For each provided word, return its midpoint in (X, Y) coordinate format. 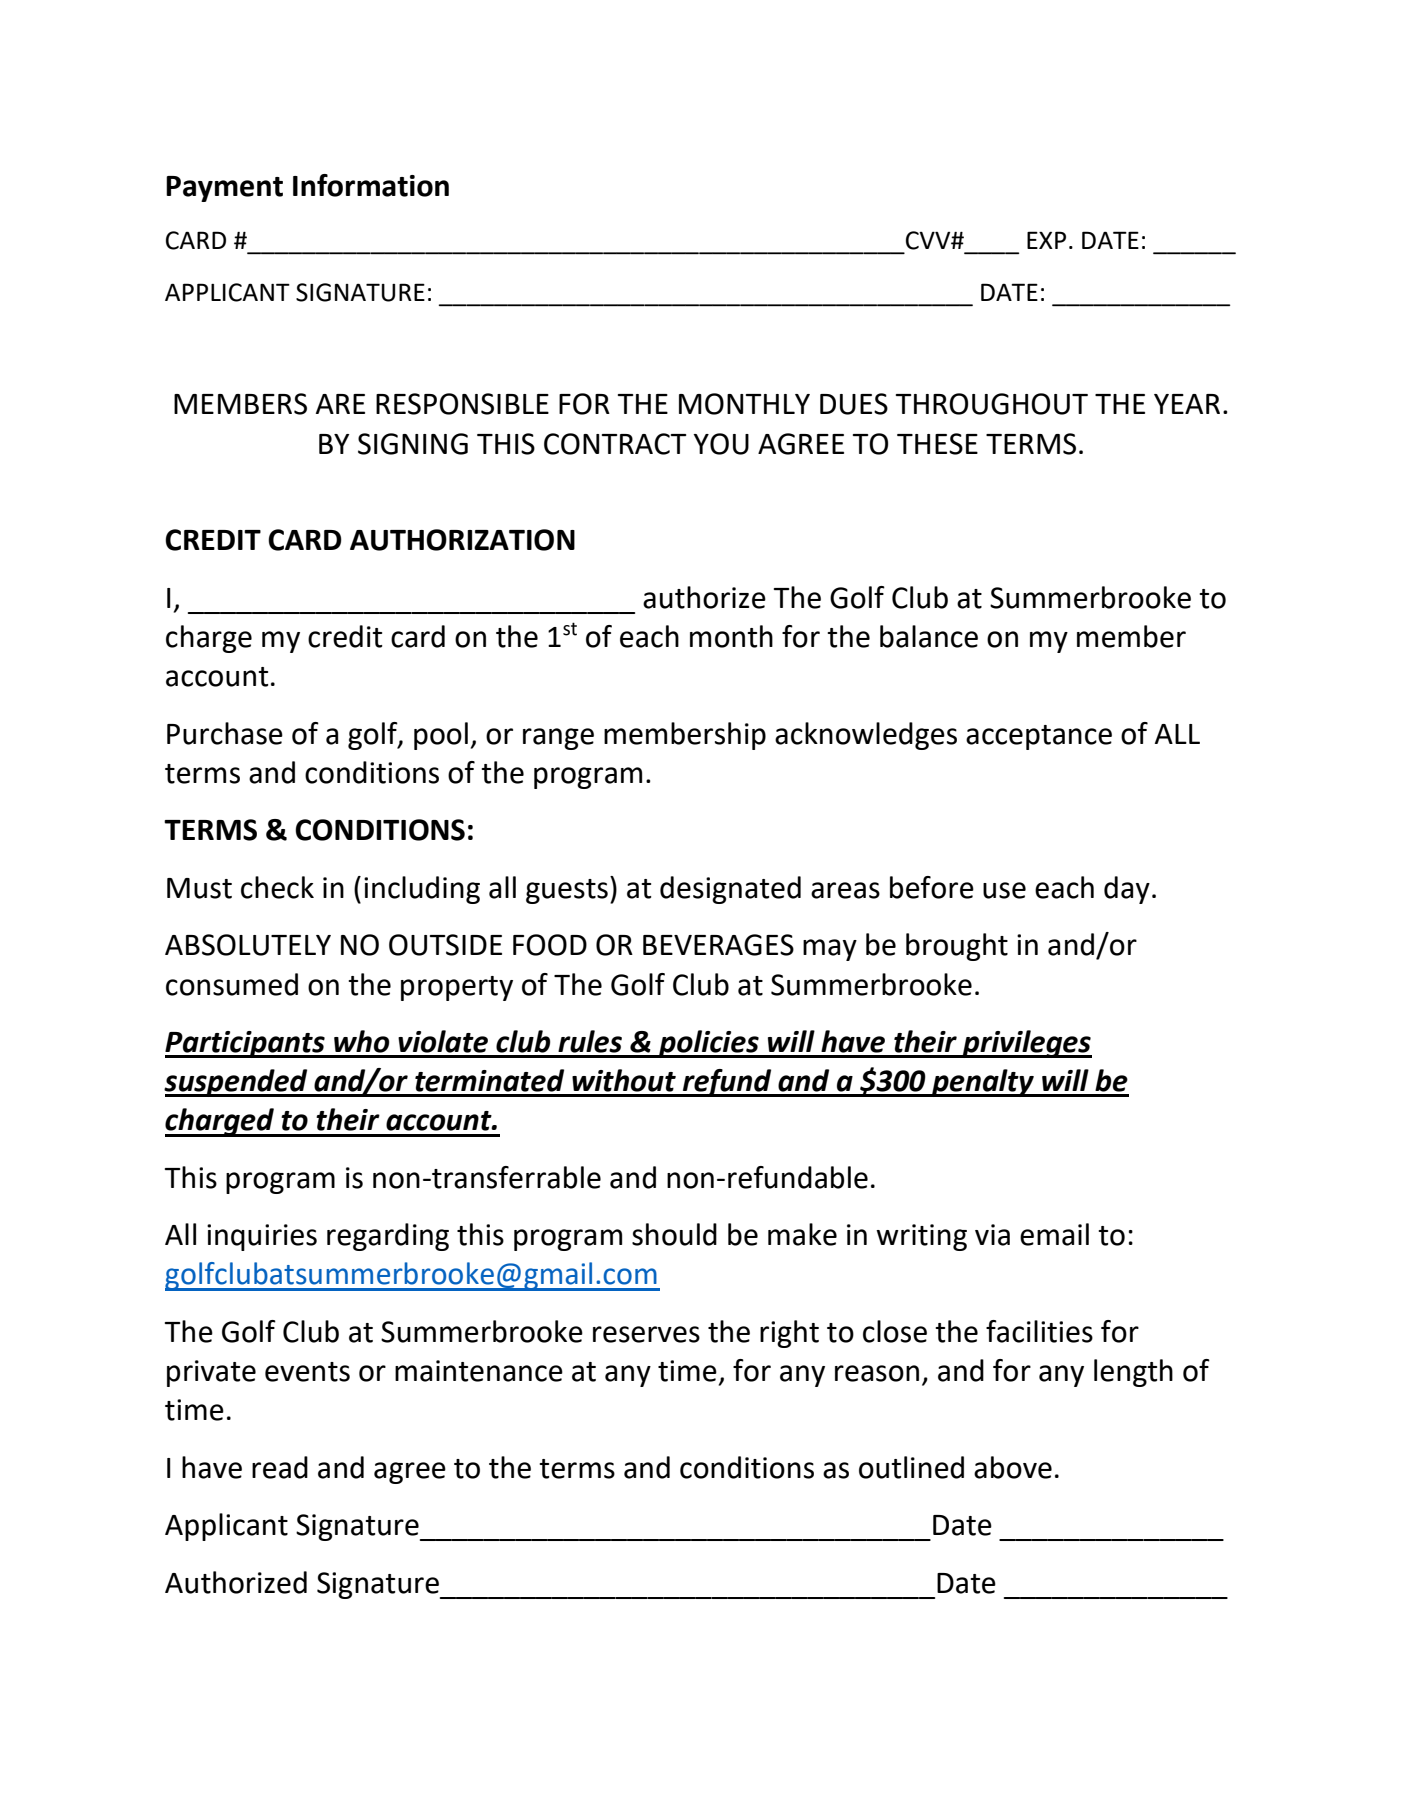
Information (371, 185)
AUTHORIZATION (462, 540)
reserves (646, 1334)
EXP (1046, 240)
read (280, 1467)
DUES (854, 404)
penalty (982, 1083)
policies (708, 1044)
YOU (721, 444)
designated (730, 890)
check (277, 887)
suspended (237, 1083)
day (1127, 890)
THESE (937, 444)
